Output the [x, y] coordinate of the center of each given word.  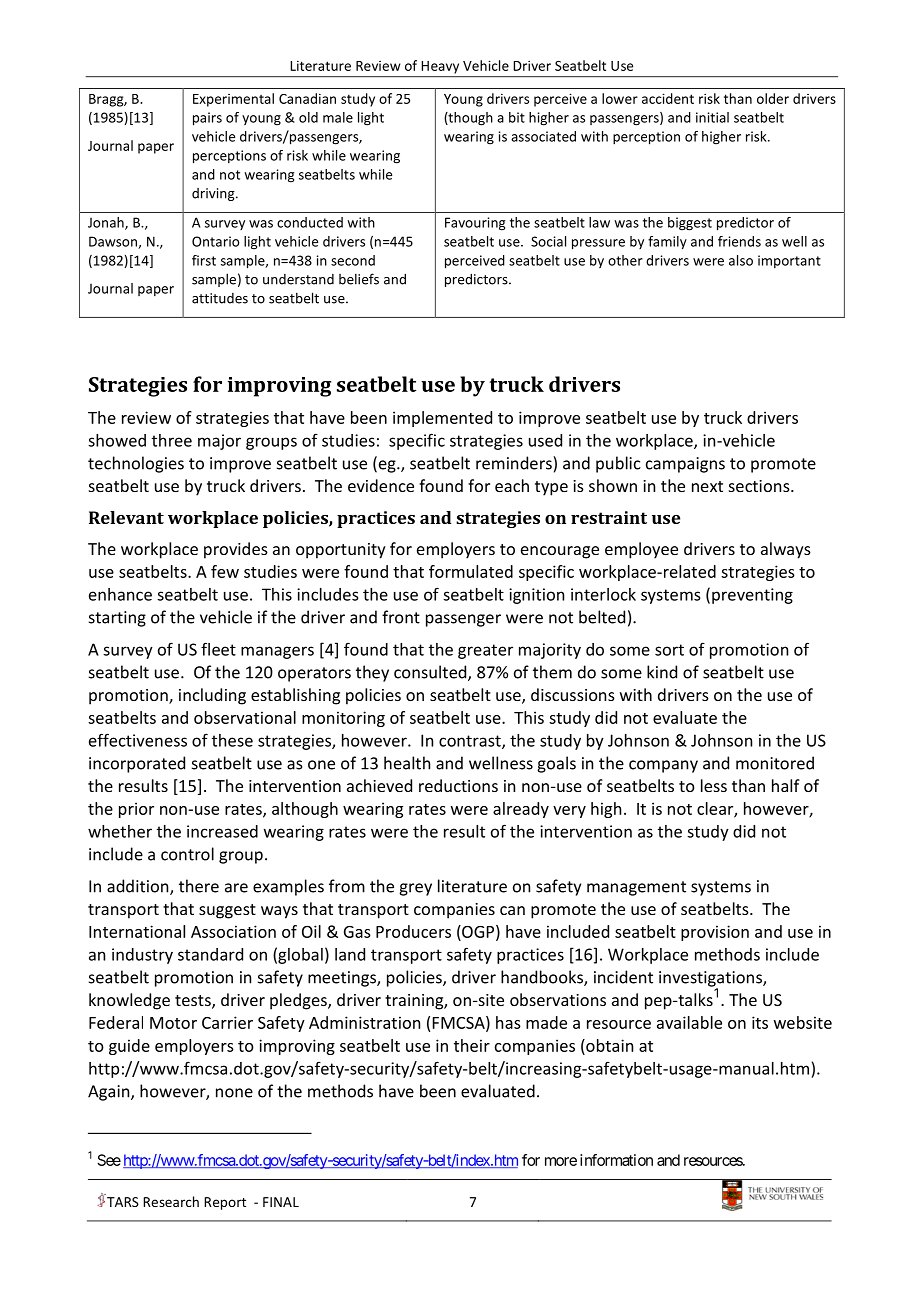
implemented [442, 419]
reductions [458, 785]
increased [222, 831]
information [616, 1160]
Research [171, 1201]
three [172, 440]
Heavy [440, 67]
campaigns [685, 465]
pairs [207, 119]
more [561, 1161]
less [714, 785]
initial [712, 117]
